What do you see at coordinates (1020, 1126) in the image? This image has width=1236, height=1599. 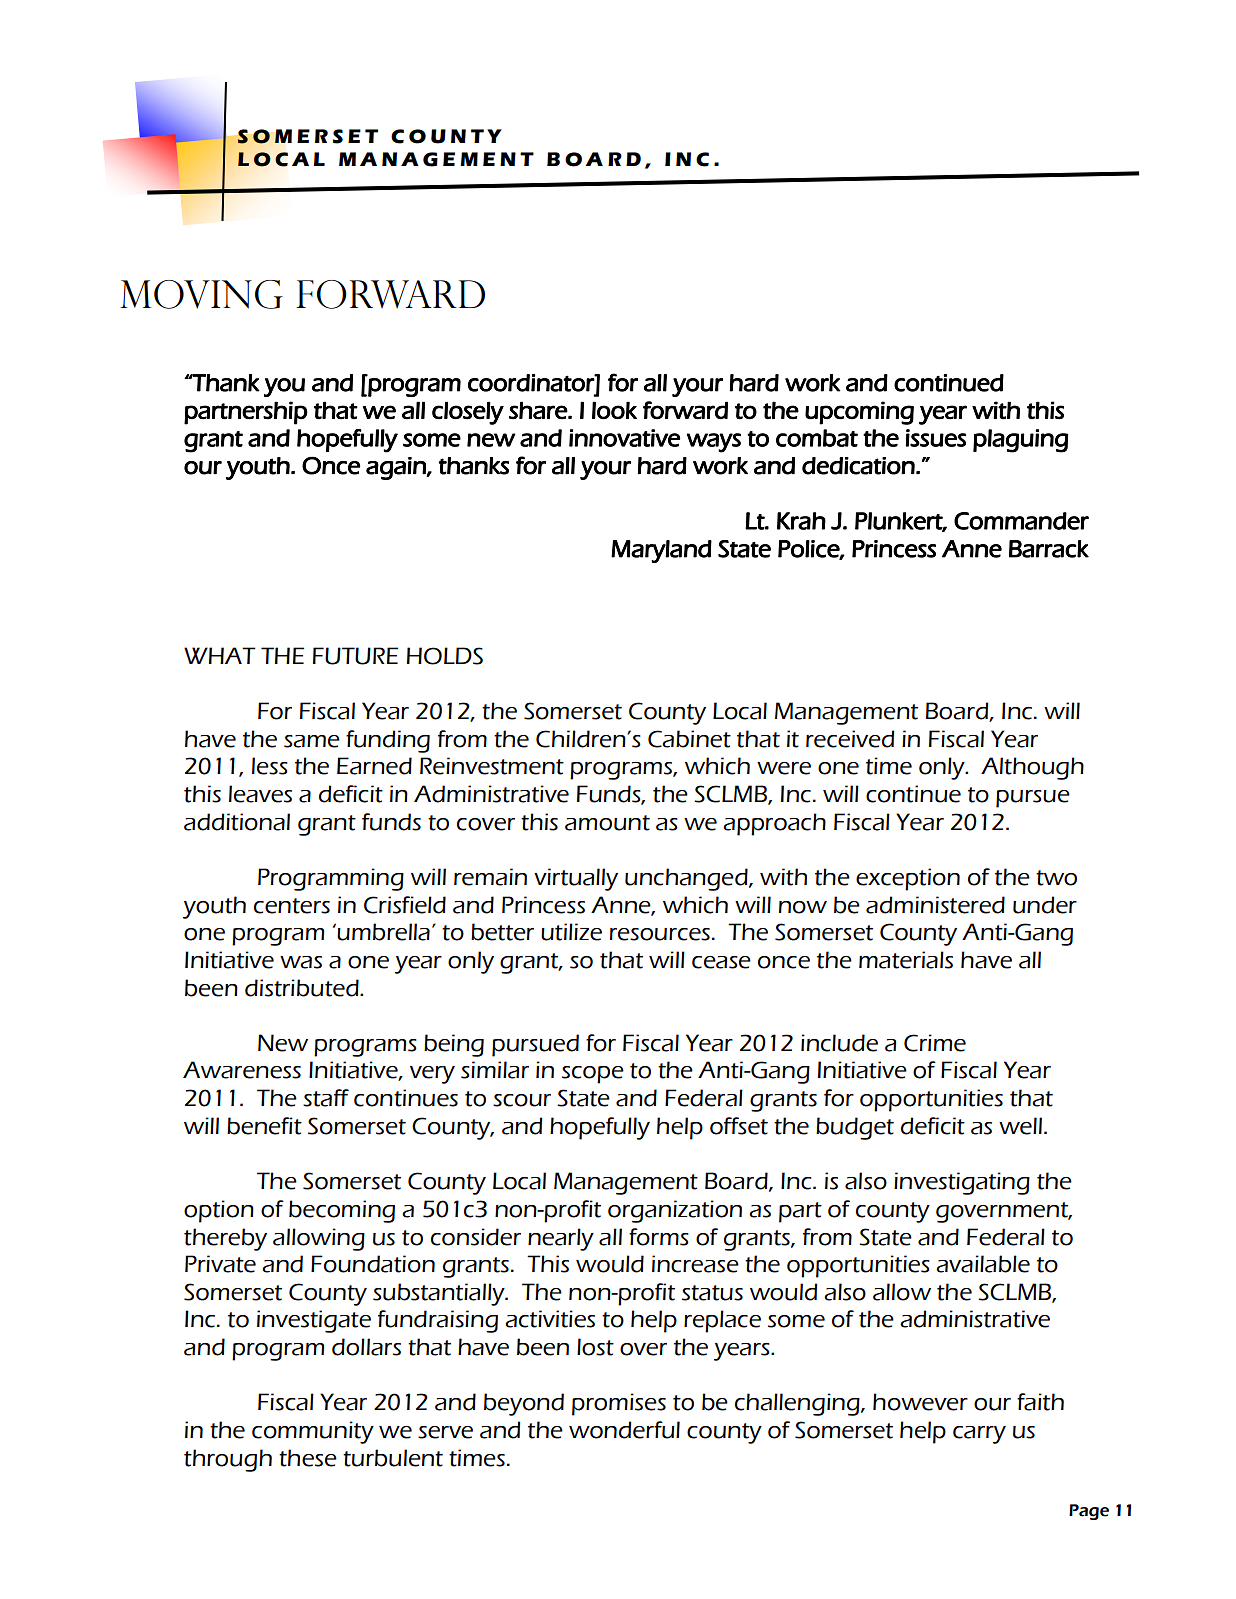 I see `well` at bounding box center [1020, 1126].
